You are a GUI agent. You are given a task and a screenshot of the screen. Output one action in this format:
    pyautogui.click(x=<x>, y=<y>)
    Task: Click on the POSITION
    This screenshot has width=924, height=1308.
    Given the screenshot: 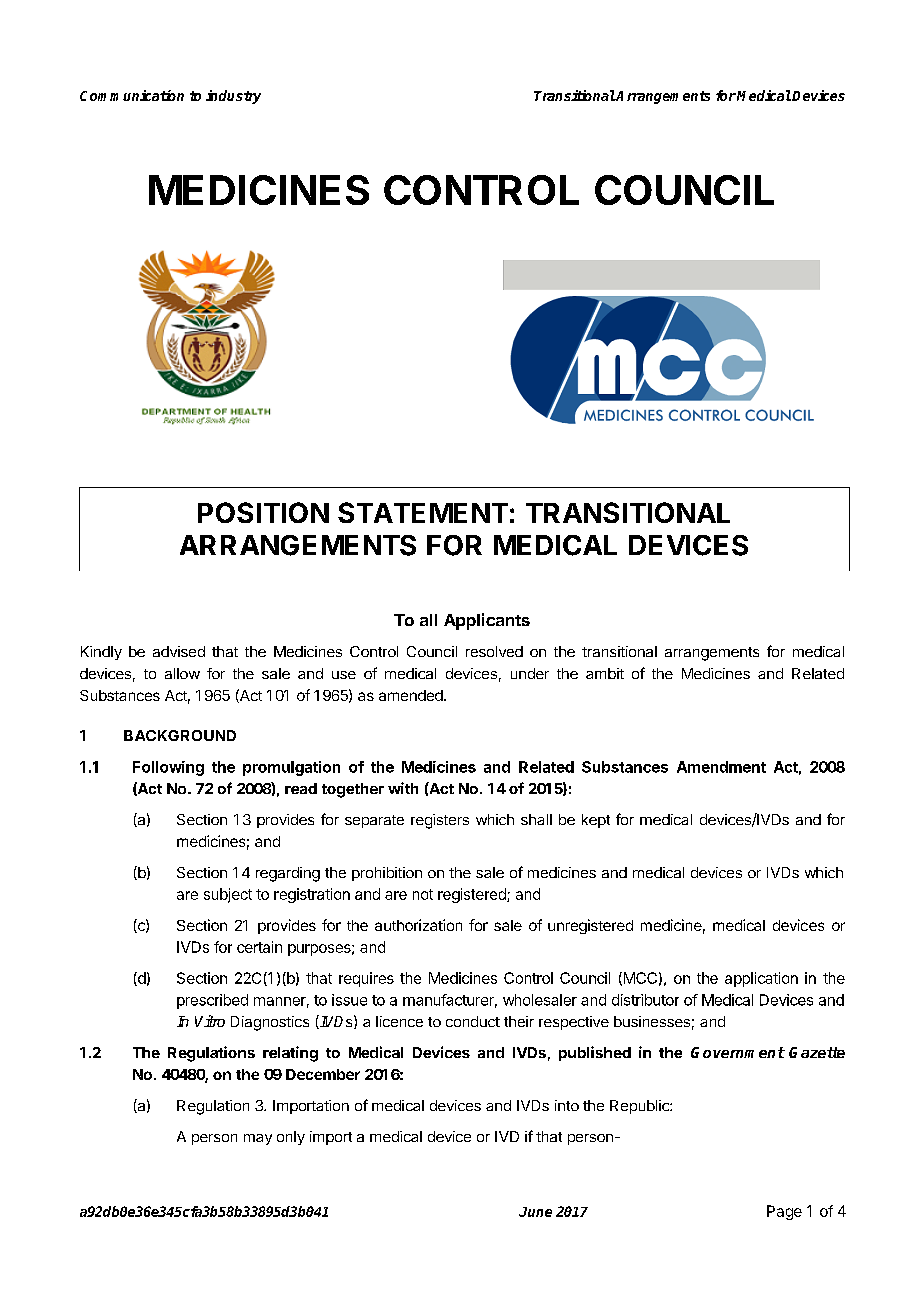 What is the action you would take?
    pyautogui.click(x=263, y=512)
